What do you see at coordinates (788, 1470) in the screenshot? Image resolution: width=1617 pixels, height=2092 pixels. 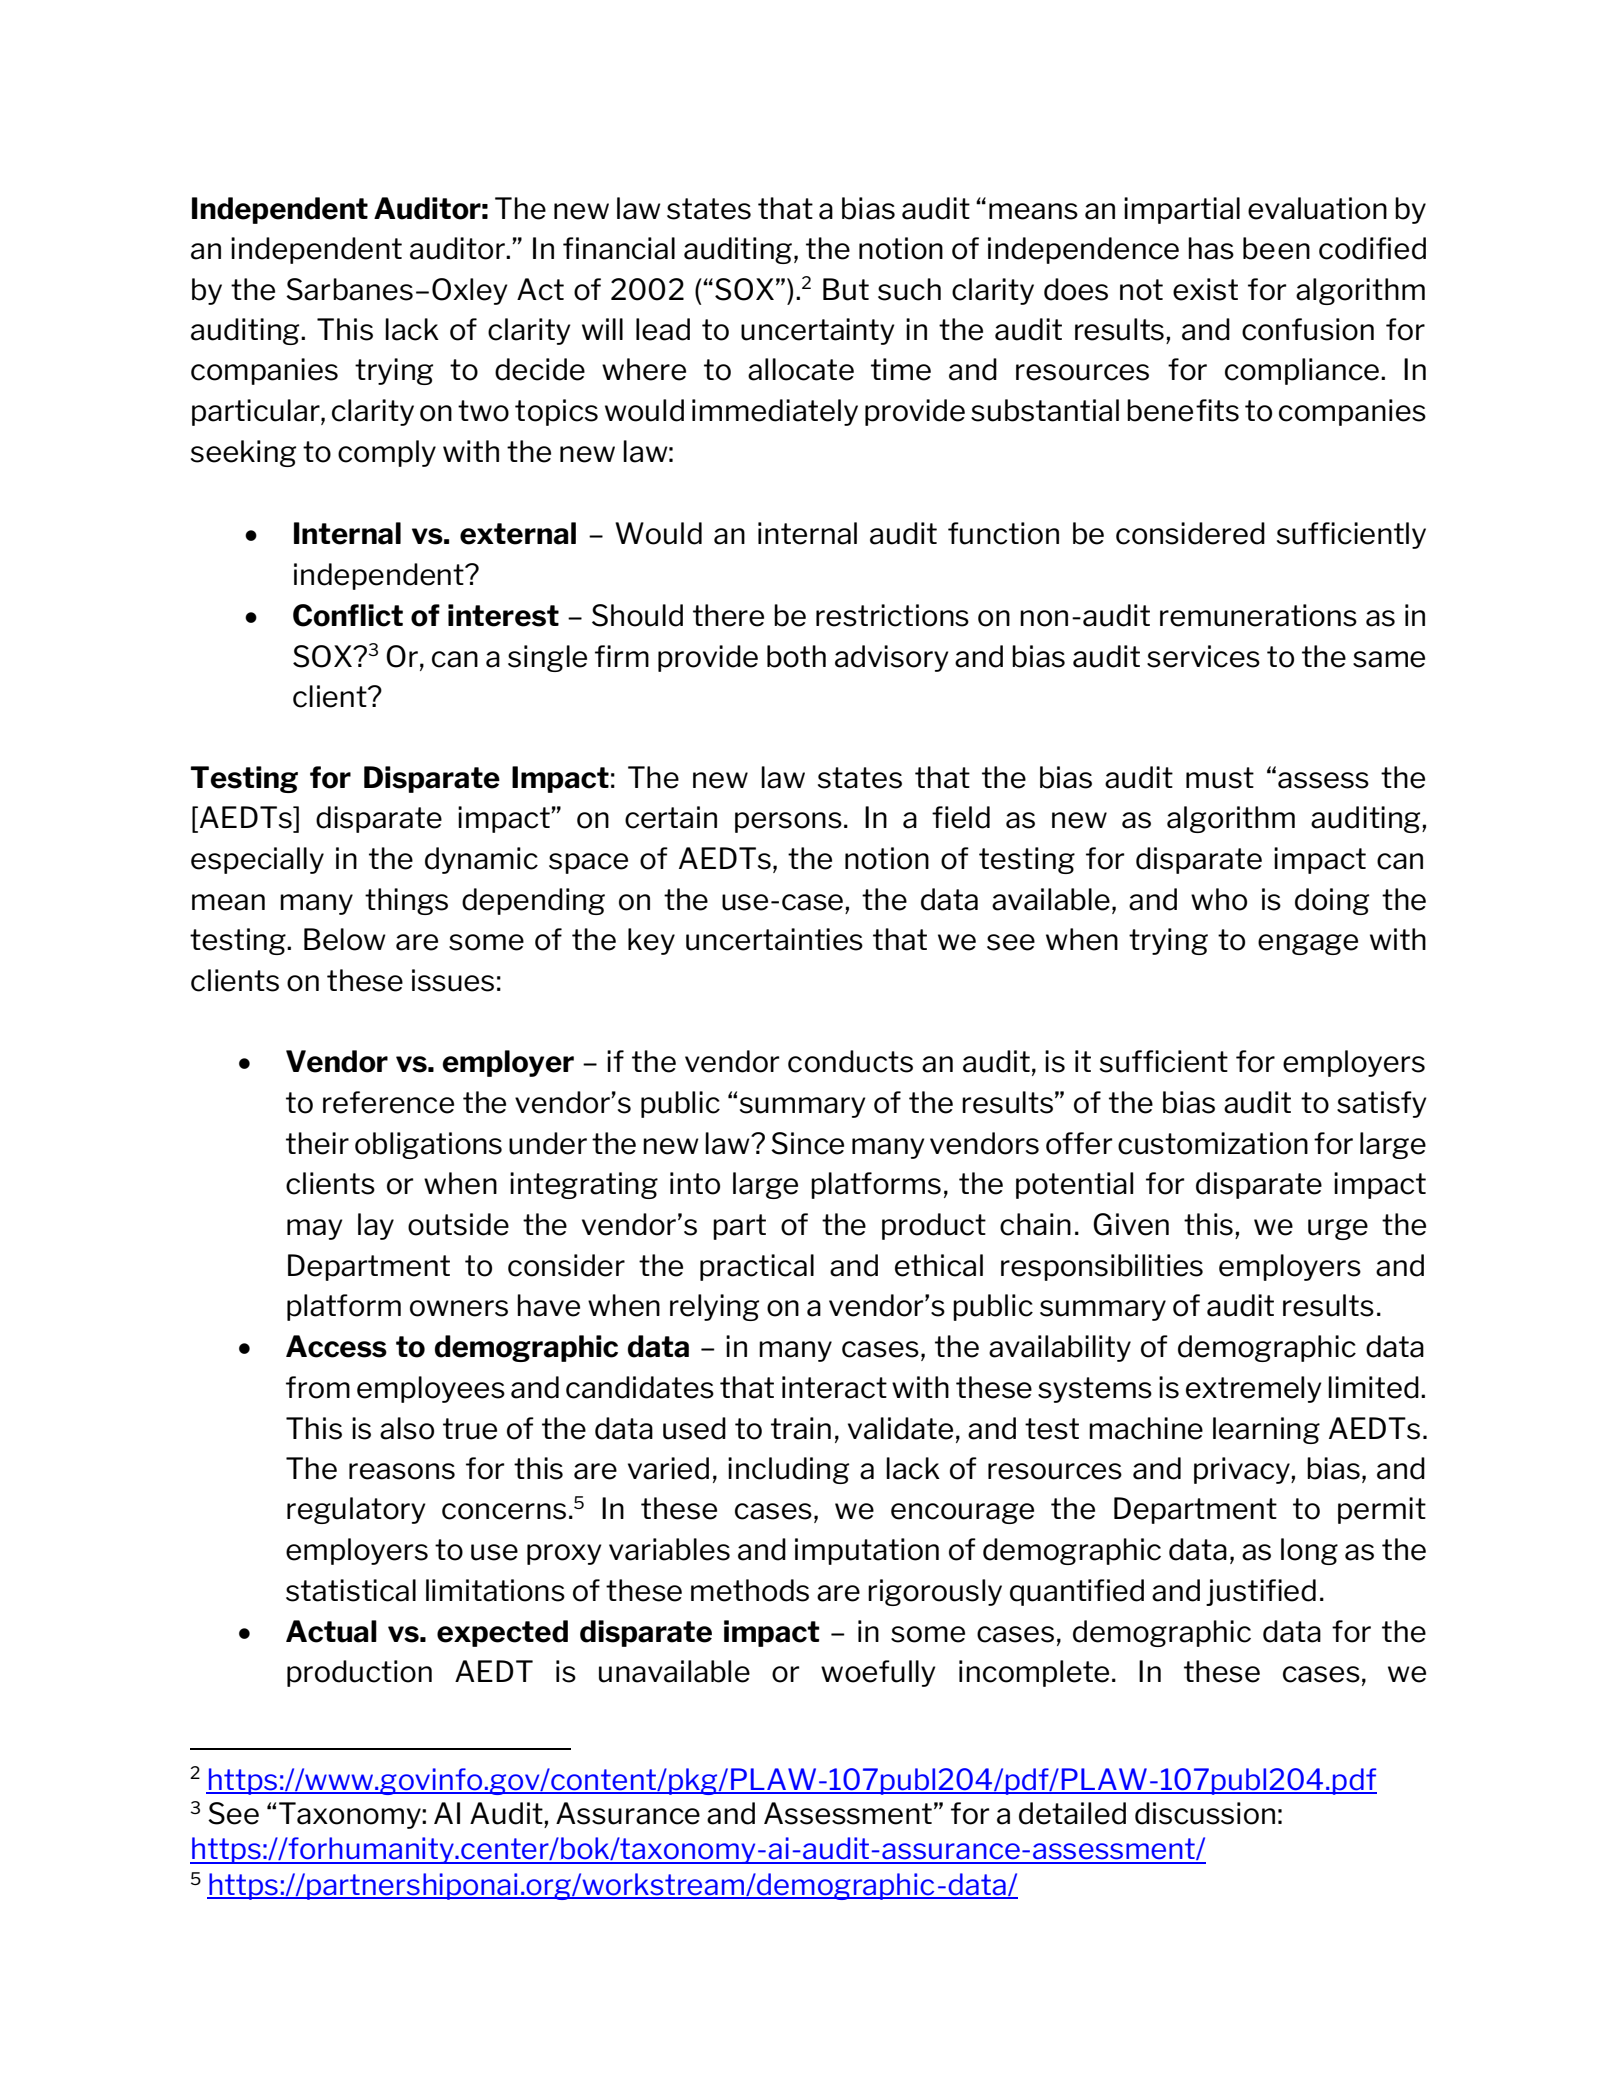 I see `including` at bounding box center [788, 1470].
